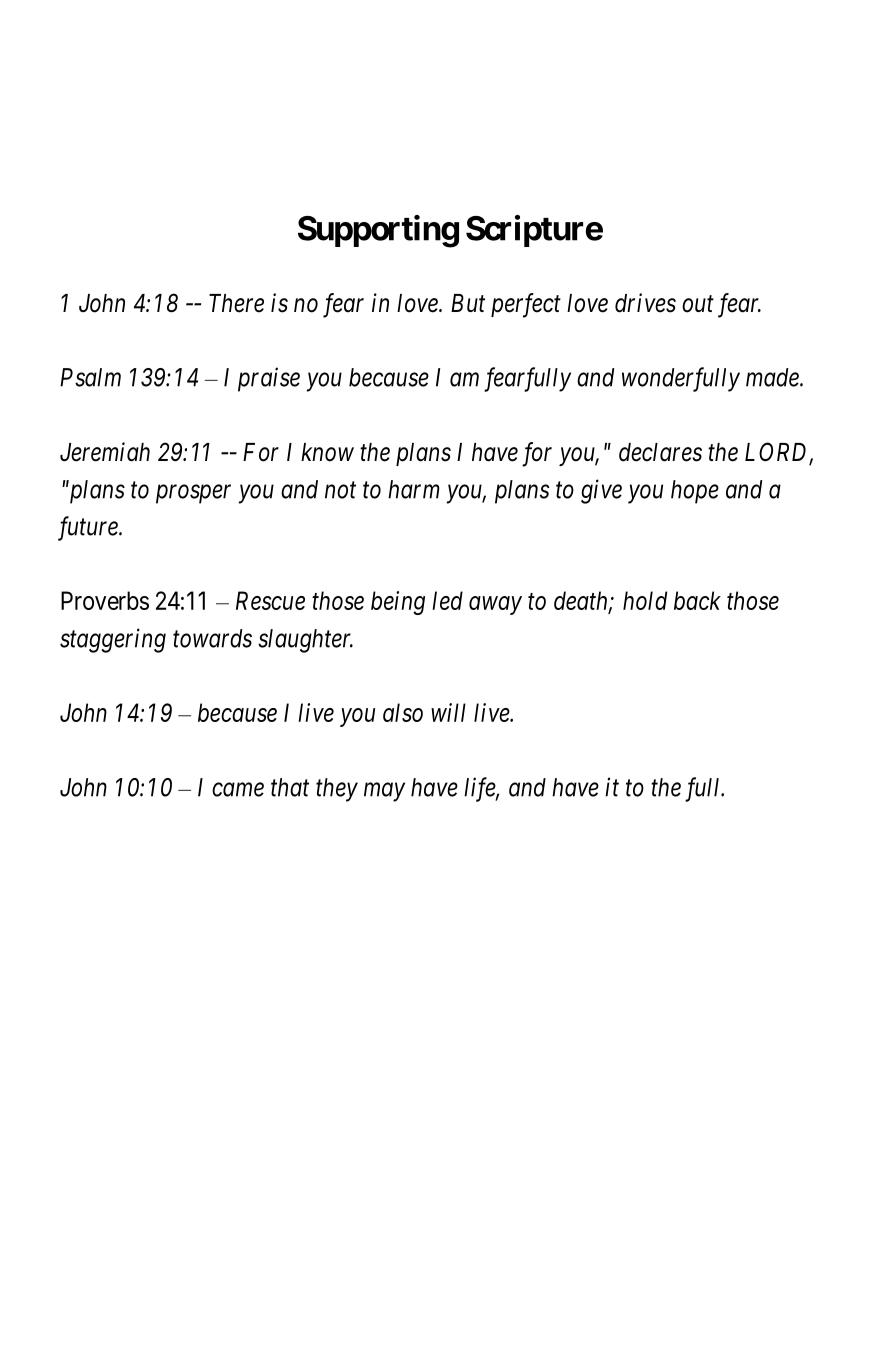  What do you see at coordinates (238, 790) in the screenshot?
I see `came` at bounding box center [238, 790].
